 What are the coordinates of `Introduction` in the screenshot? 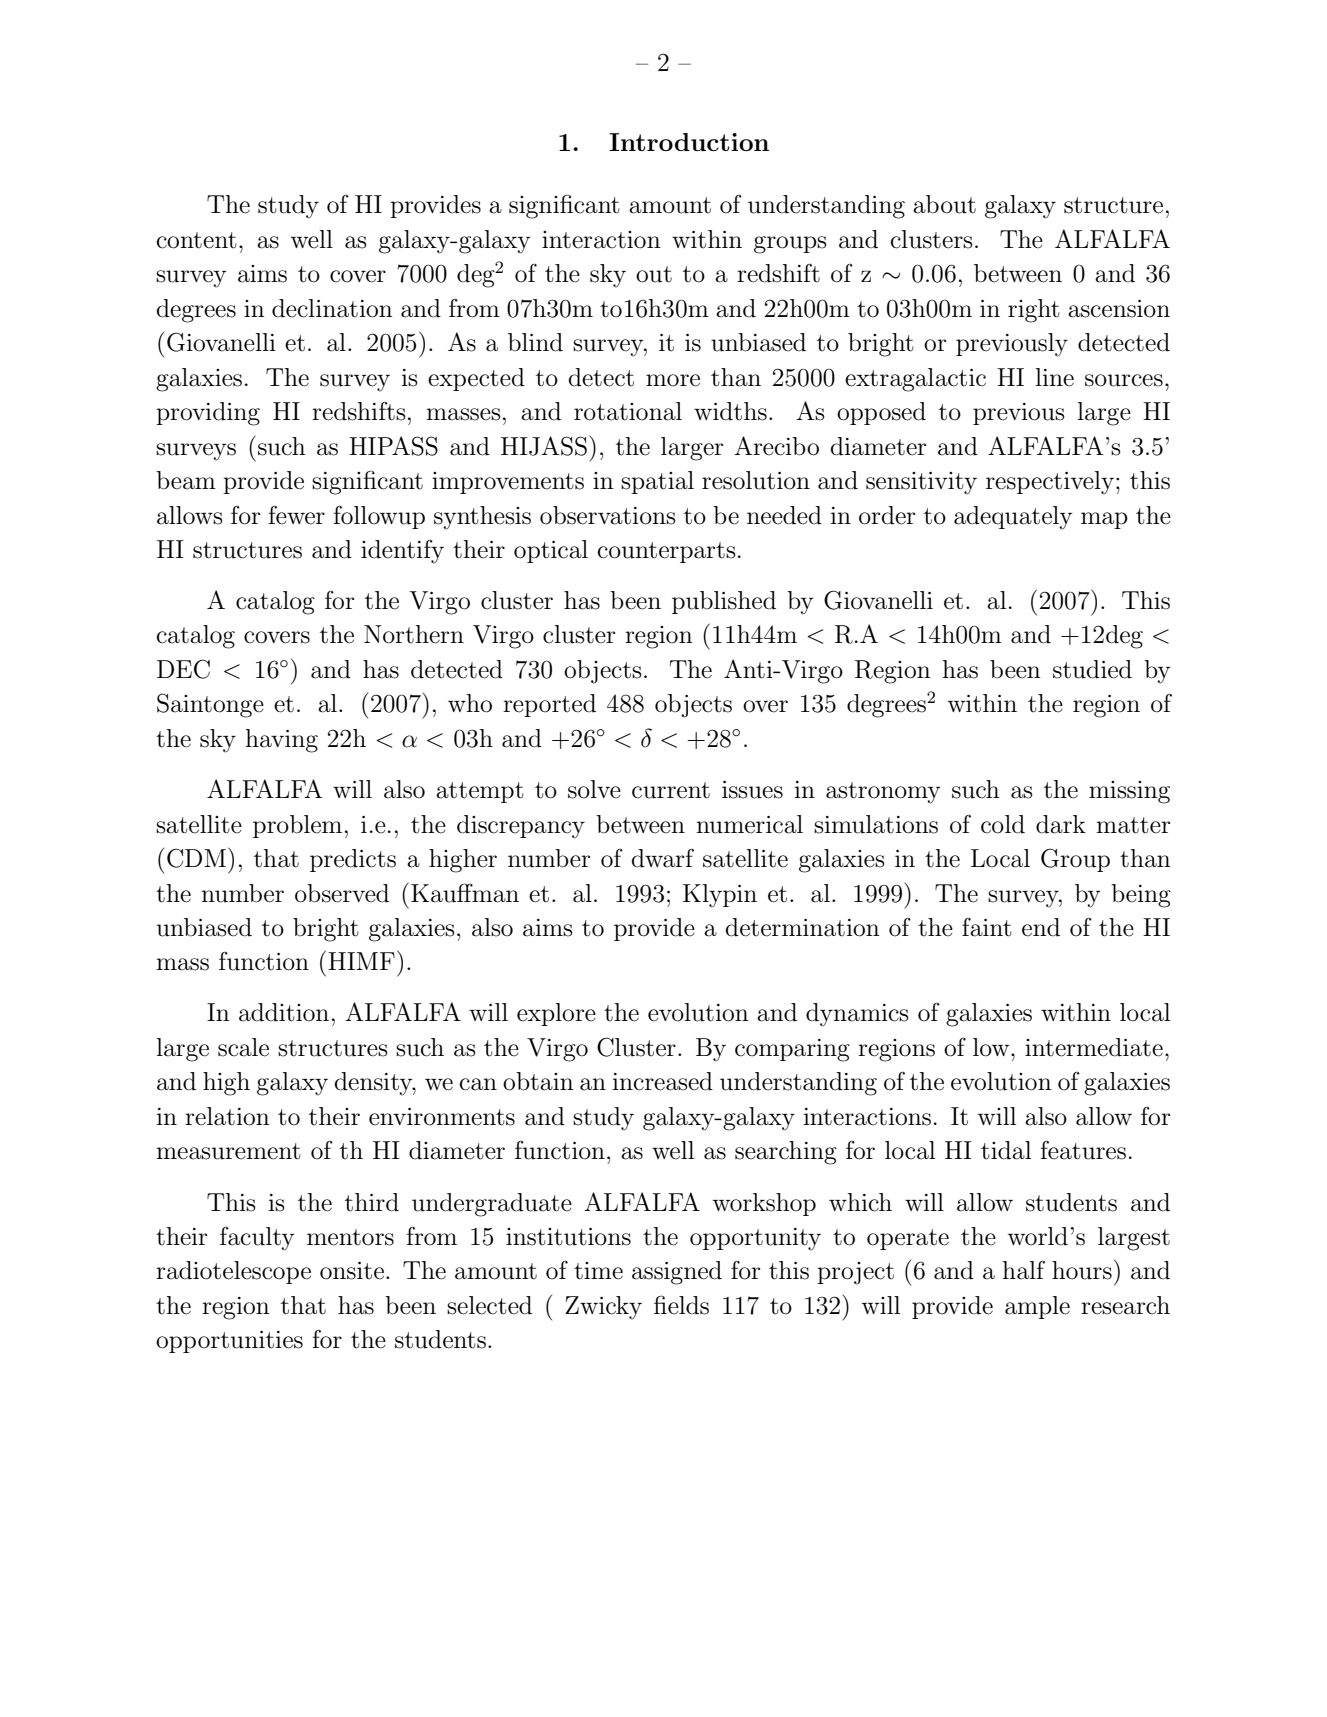 It's located at (689, 142).
